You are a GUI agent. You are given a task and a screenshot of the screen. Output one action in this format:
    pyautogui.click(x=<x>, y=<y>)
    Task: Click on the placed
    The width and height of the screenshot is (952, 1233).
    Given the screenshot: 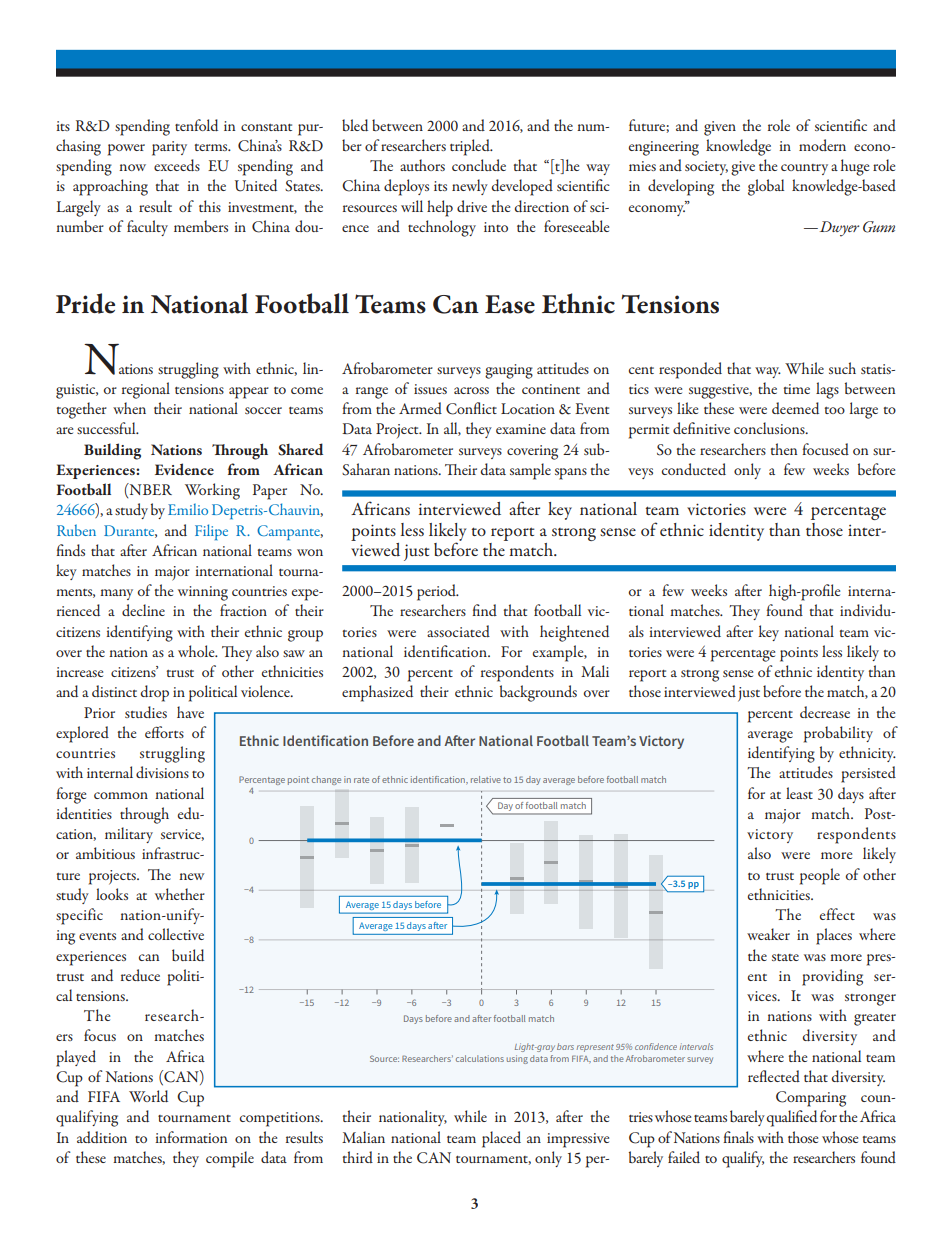 What is the action you would take?
    pyautogui.click(x=501, y=1139)
